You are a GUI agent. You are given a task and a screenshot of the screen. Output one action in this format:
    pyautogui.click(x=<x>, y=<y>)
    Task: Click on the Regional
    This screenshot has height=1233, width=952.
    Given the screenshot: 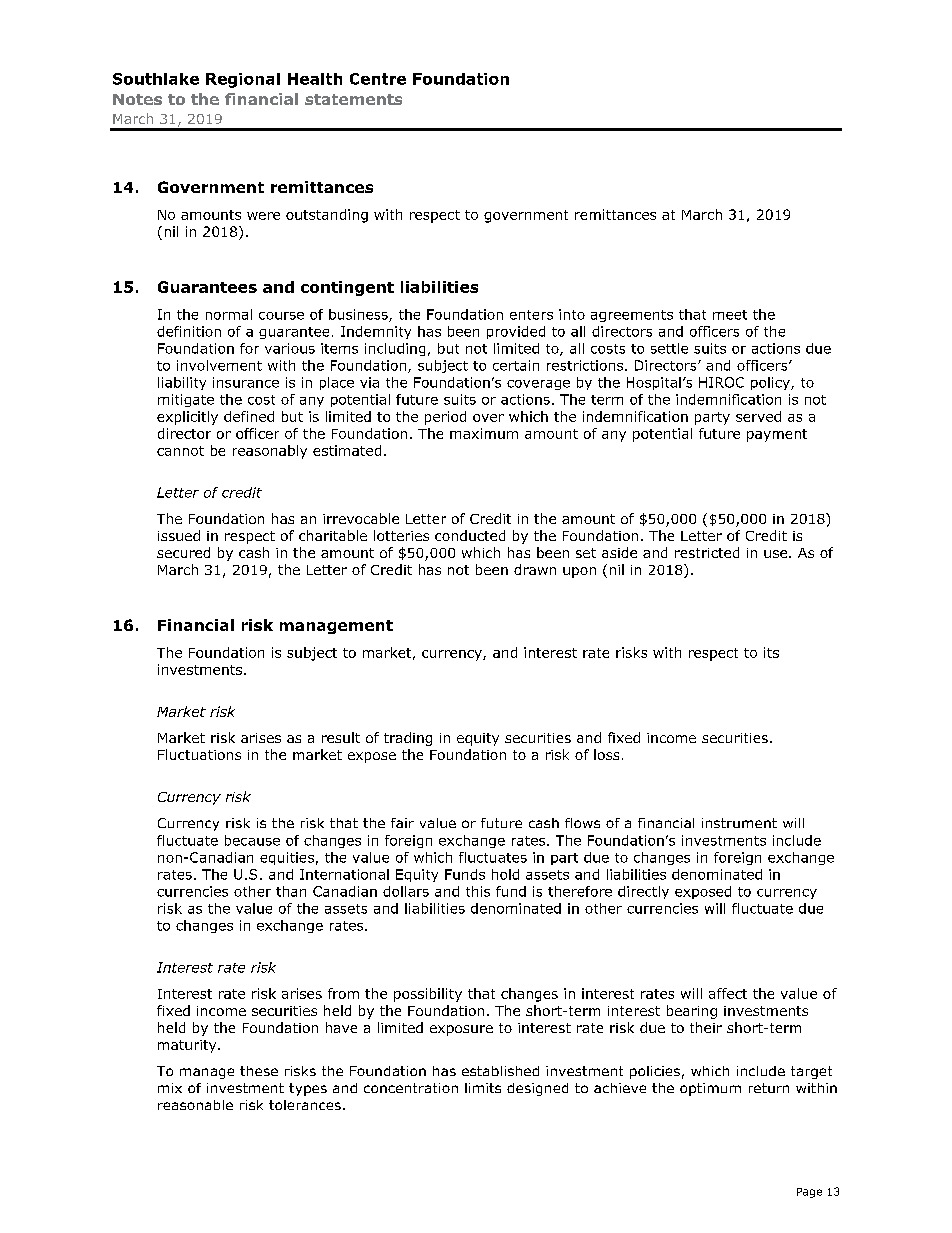 What is the action you would take?
    pyautogui.click(x=243, y=80)
